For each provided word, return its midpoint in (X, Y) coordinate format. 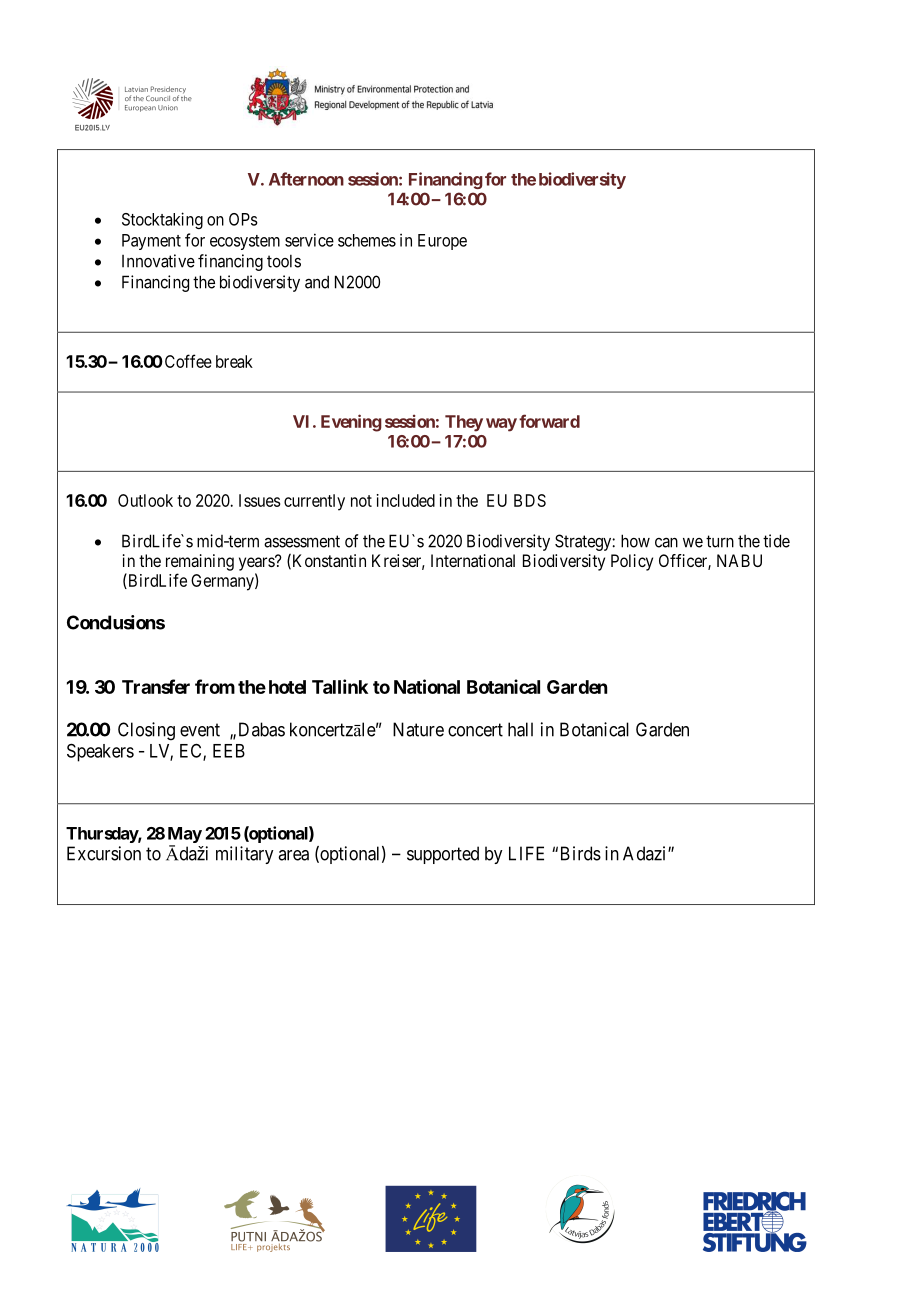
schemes (367, 240)
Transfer (156, 686)
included (406, 500)
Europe (442, 242)
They (464, 423)
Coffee (187, 361)
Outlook (145, 500)
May (185, 836)
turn (720, 541)
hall (520, 729)
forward (549, 421)
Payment (151, 242)
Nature (418, 729)
